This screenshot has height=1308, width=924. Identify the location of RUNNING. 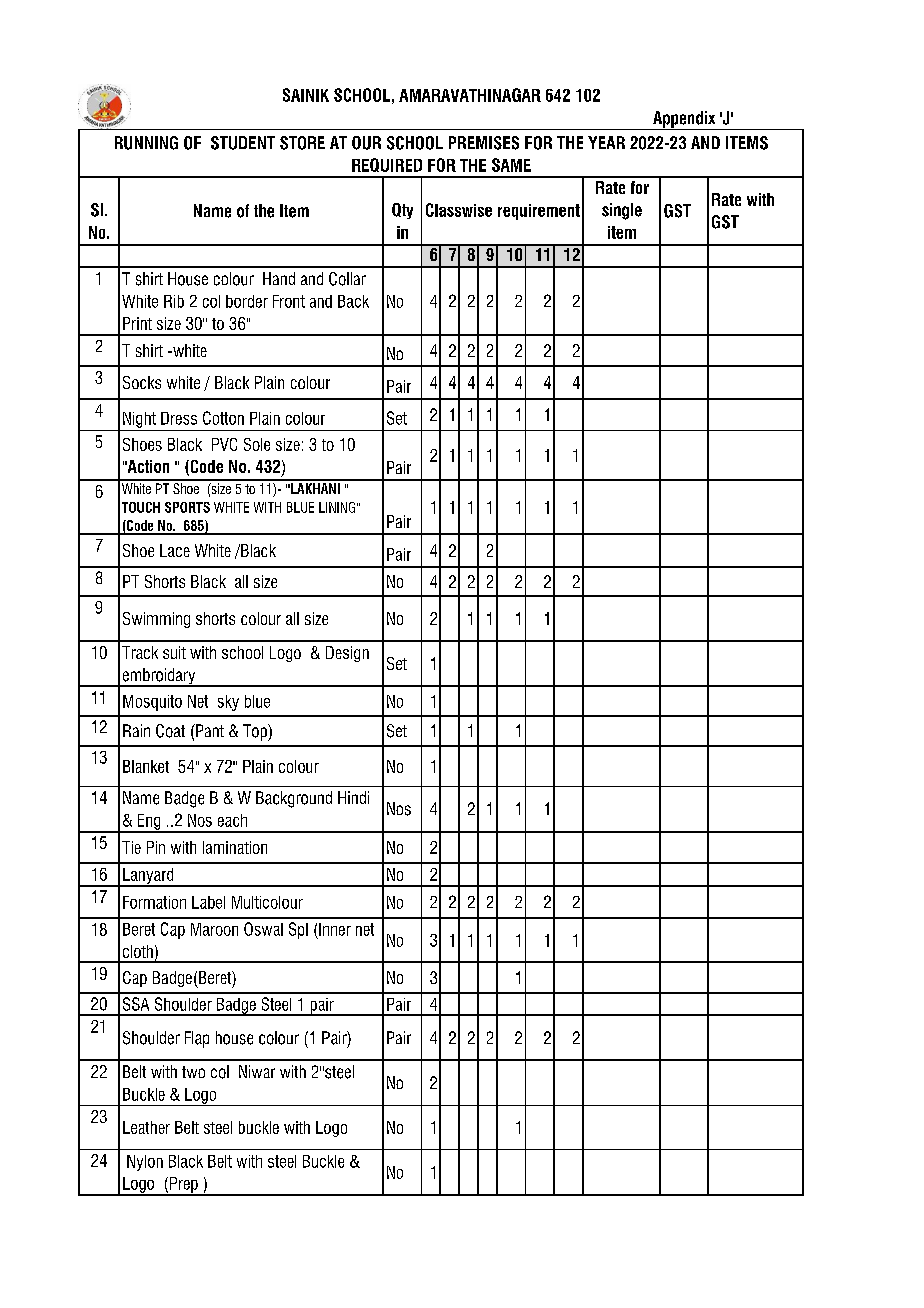
(146, 143).
